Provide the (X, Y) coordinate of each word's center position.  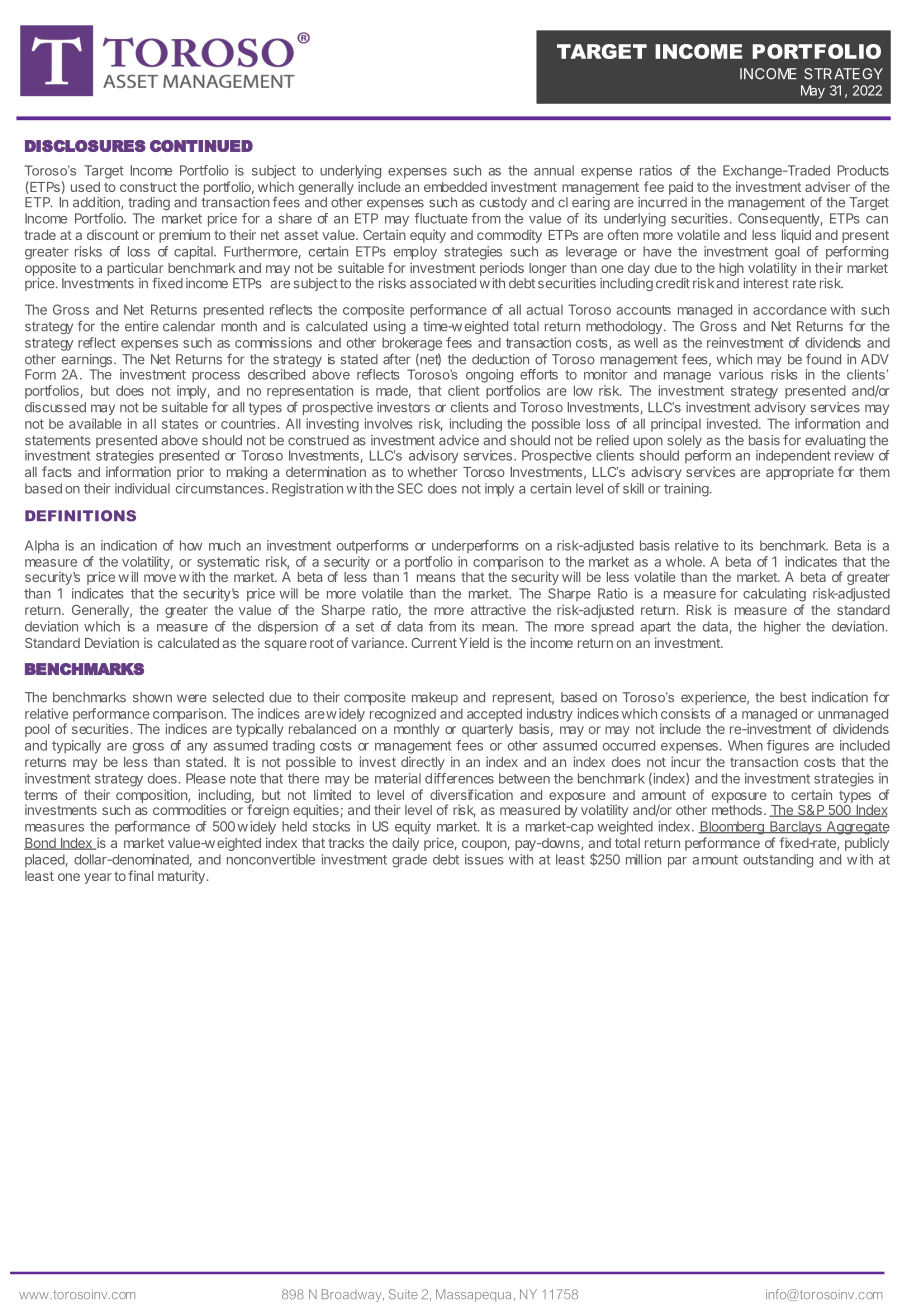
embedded (455, 187)
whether (433, 472)
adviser (827, 186)
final (141, 875)
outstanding (778, 861)
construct (148, 187)
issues (484, 859)
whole (685, 561)
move (160, 578)
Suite (403, 1294)
